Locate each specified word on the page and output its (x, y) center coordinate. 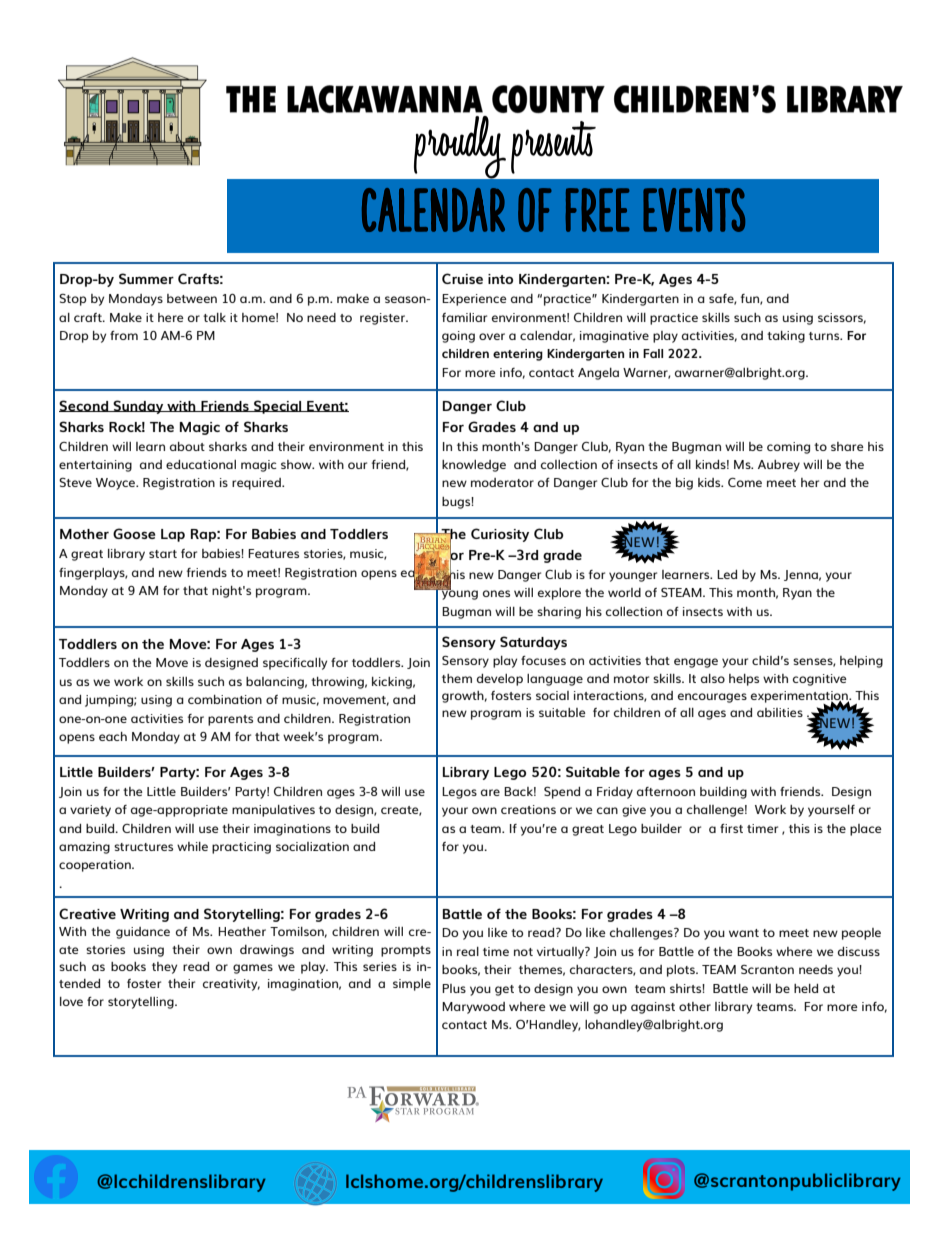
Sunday (138, 407)
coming (788, 448)
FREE (598, 210)
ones (496, 593)
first (731, 828)
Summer (146, 278)
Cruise (462, 278)
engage (696, 663)
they (164, 968)
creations (528, 809)
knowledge (474, 466)
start (163, 554)
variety (90, 811)
